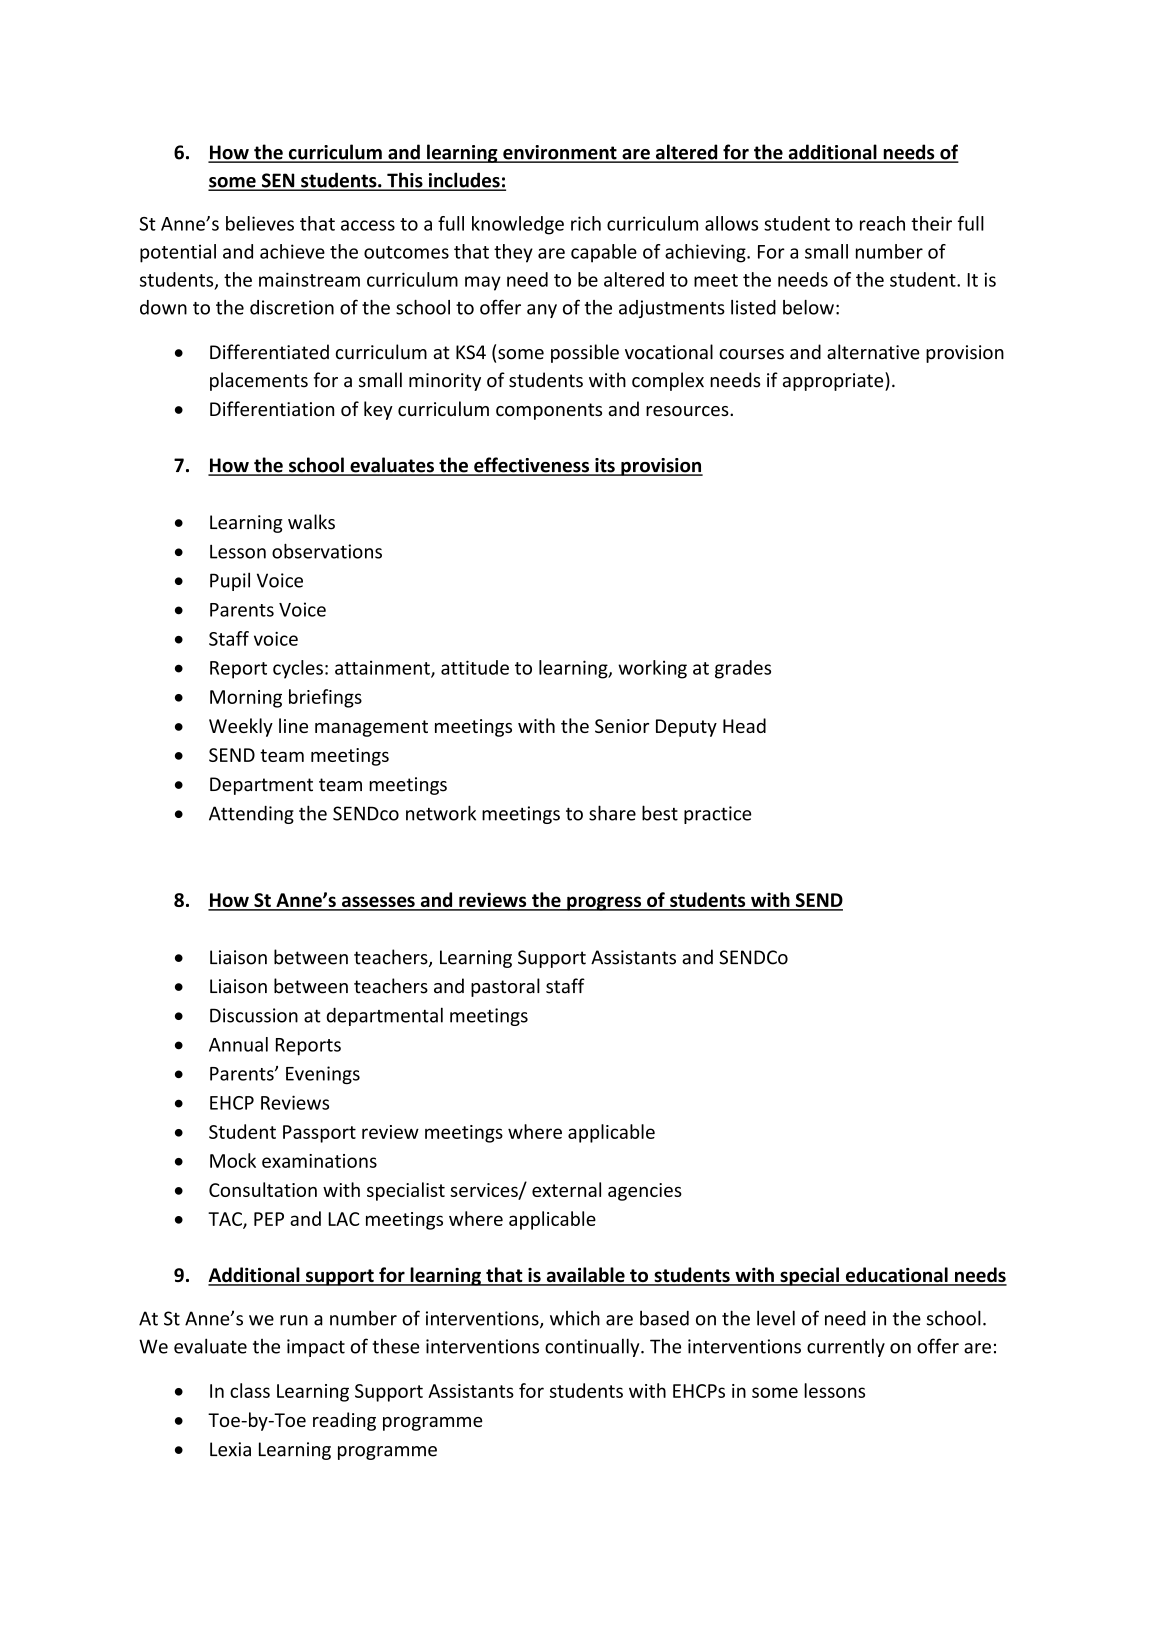 The height and width of the page is (1625, 1149). What do you see at coordinates (560, 153) in the page?
I see `environment` at bounding box center [560, 153].
